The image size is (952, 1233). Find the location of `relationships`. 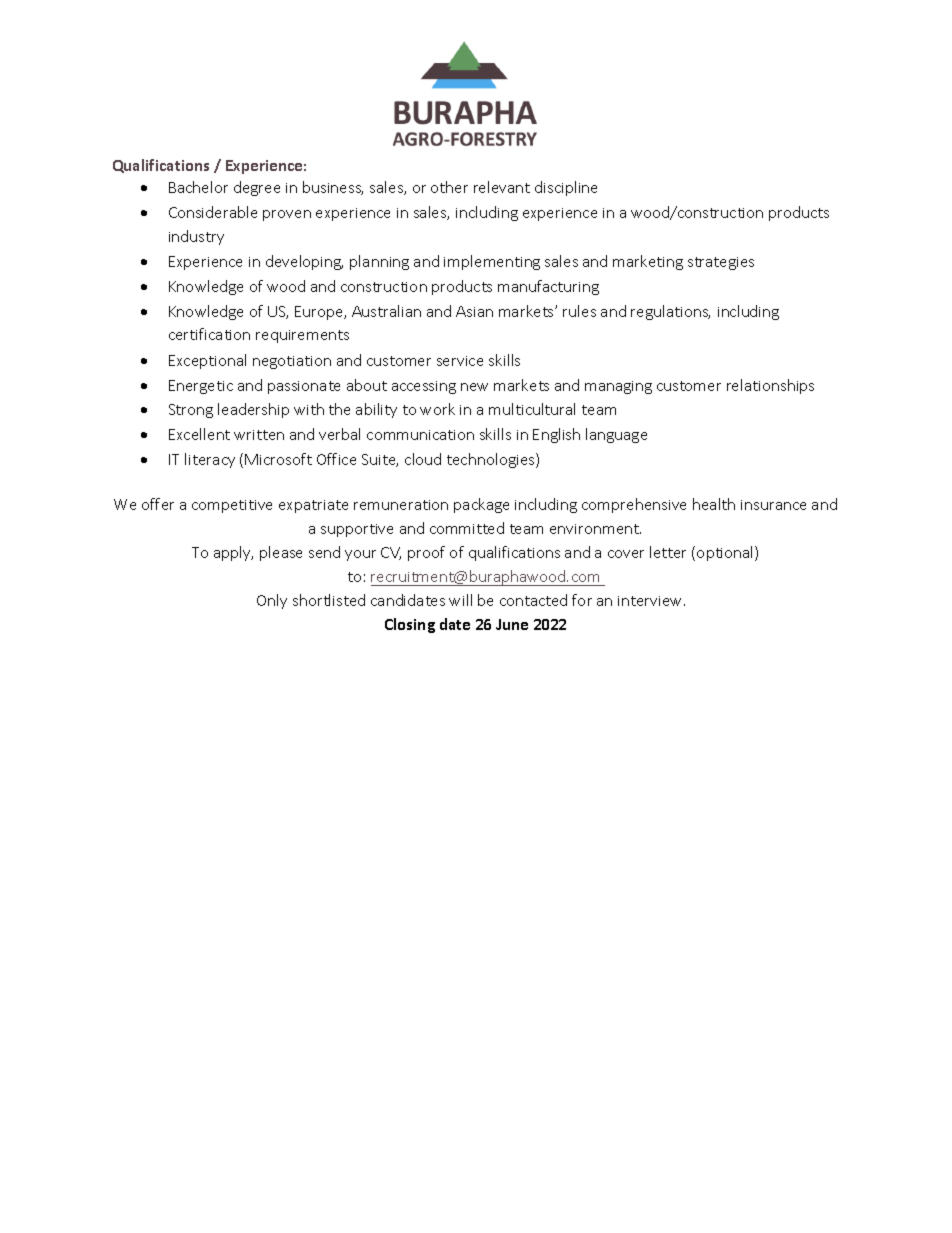

relationships is located at coordinates (770, 386).
